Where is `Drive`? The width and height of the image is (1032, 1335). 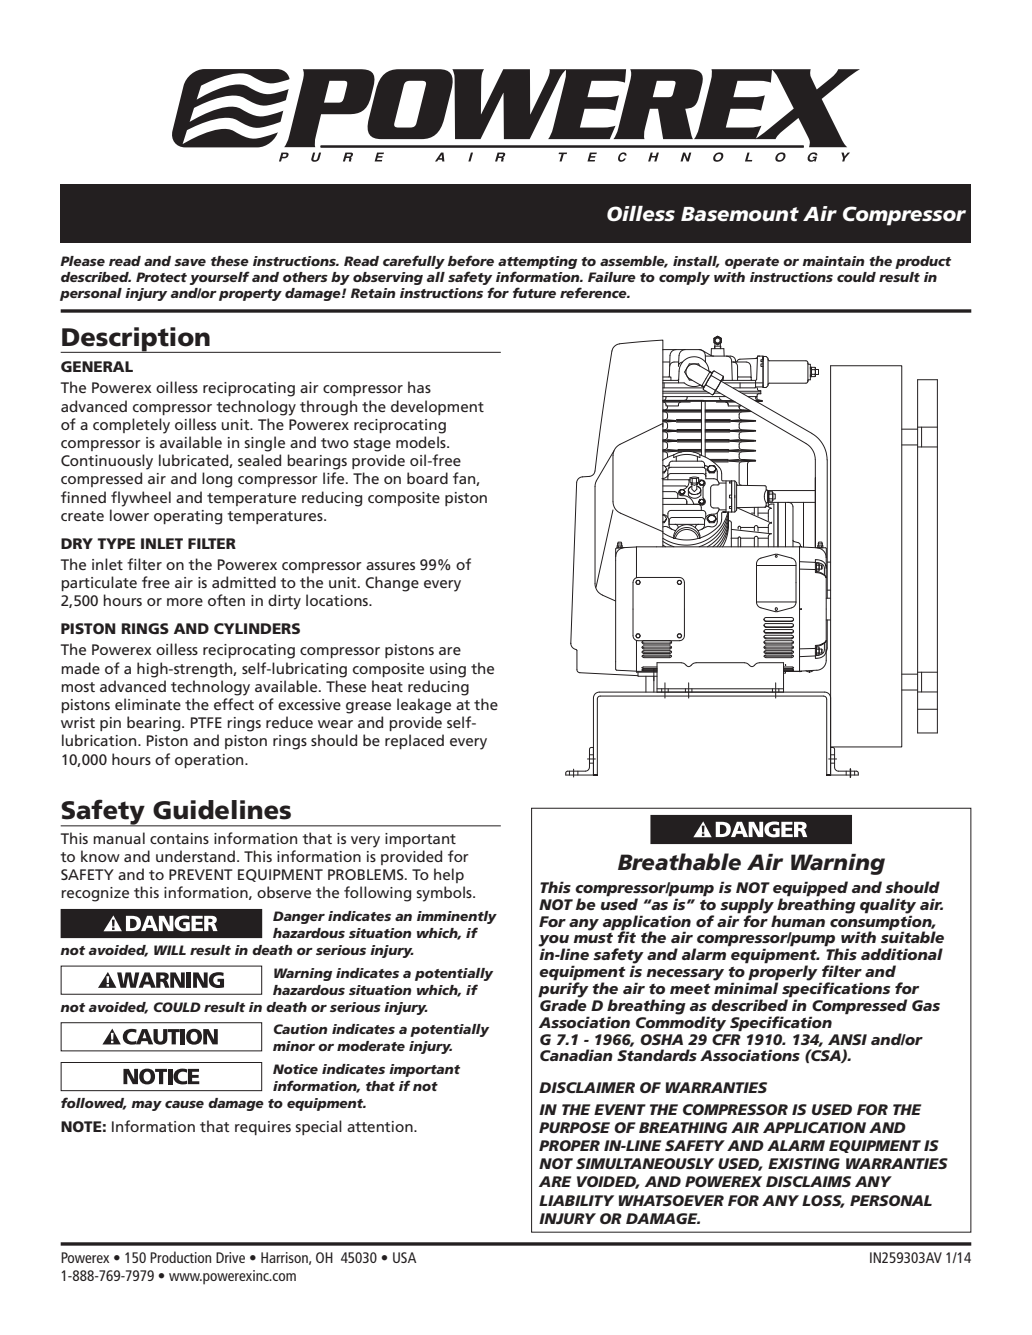 Drive is located at coordinates (230, 1257).
